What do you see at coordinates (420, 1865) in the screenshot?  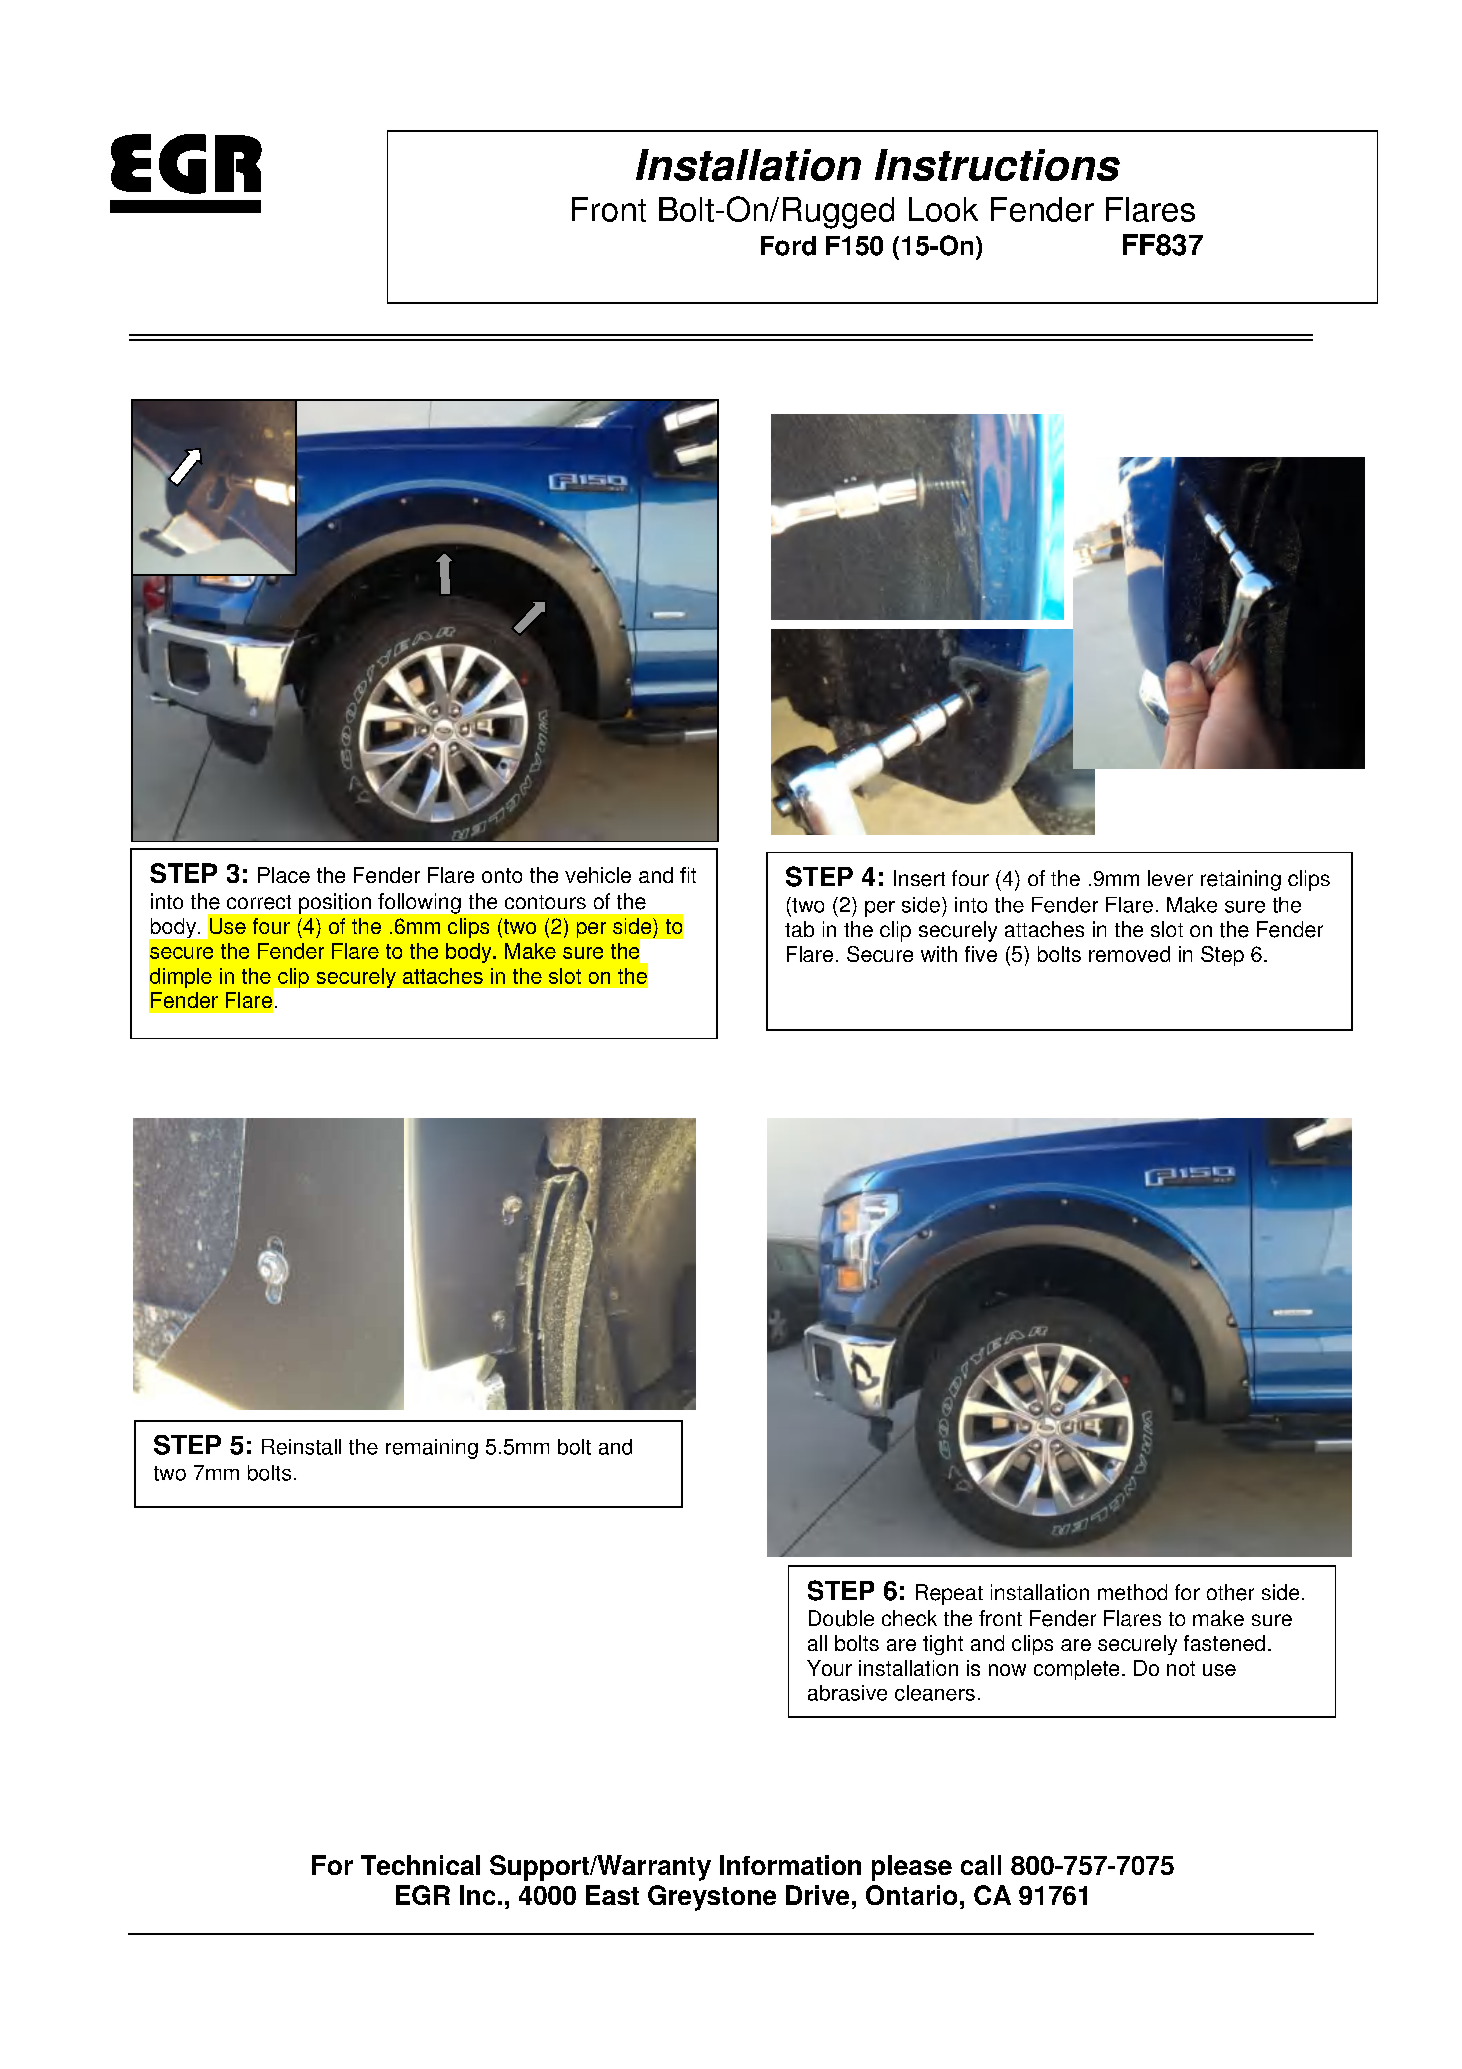 I see `Technical` at bounding box center [420, 1865].
